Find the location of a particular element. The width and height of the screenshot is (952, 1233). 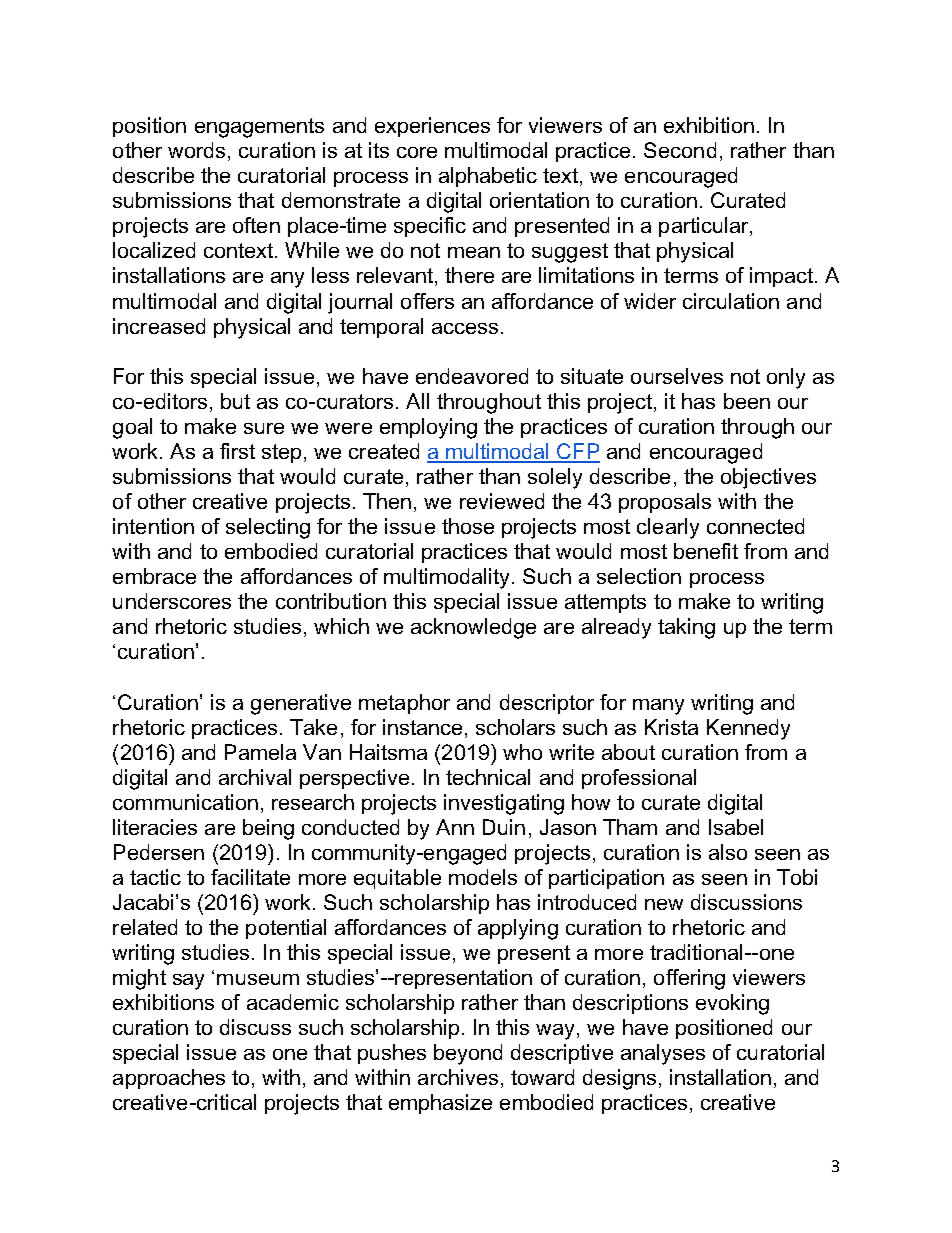

analyses is located at coordinates (663, 1054).
